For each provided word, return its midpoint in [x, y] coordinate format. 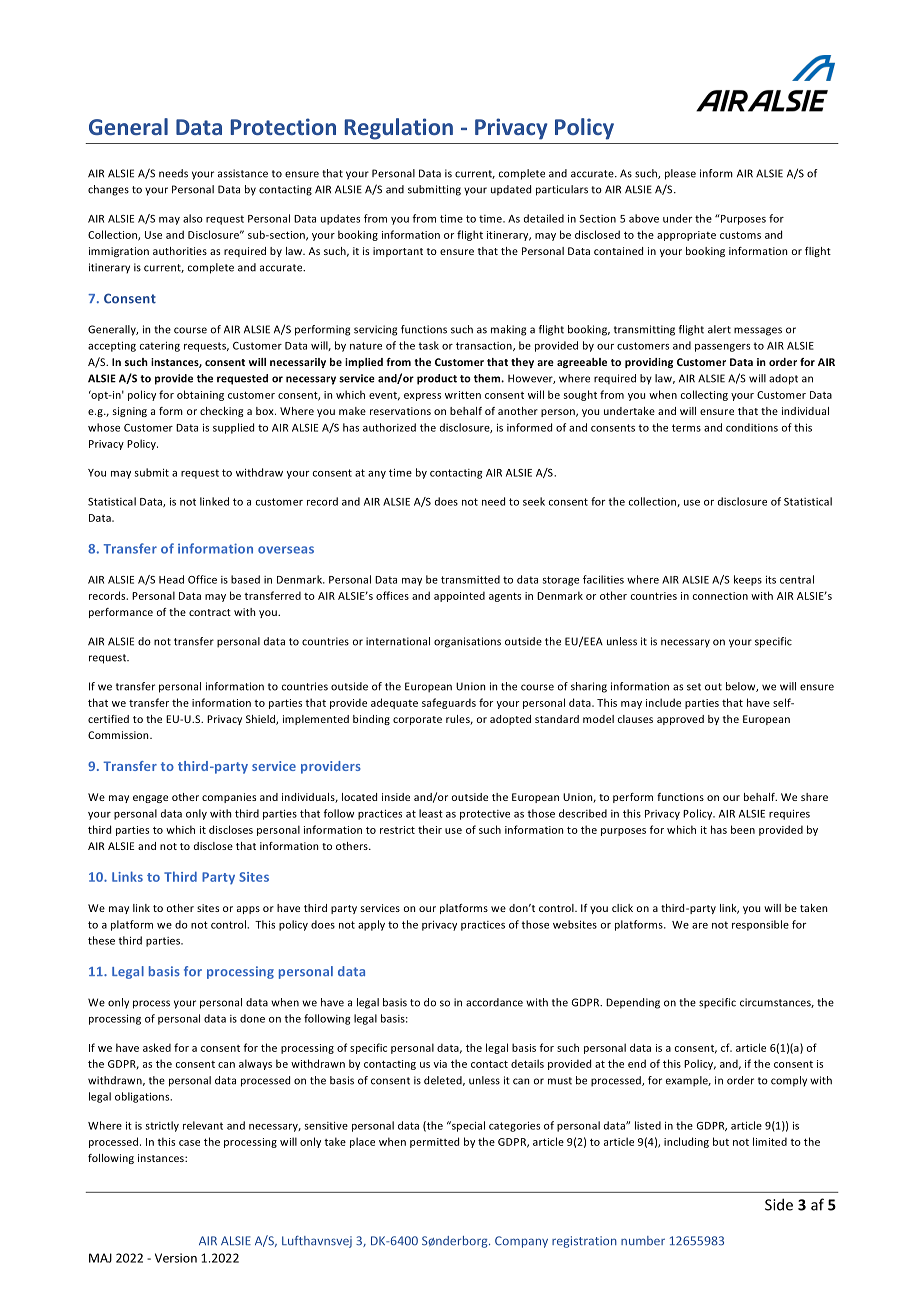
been [743, 829]
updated [511, 190]
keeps [748, 580]
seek [534, 501]
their [430, 829]
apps [248, 910]
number [643, 1241]
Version [176, 1258]
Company [521, 1242]
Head [171, 579]
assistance [243, 173]
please [680, 174]
